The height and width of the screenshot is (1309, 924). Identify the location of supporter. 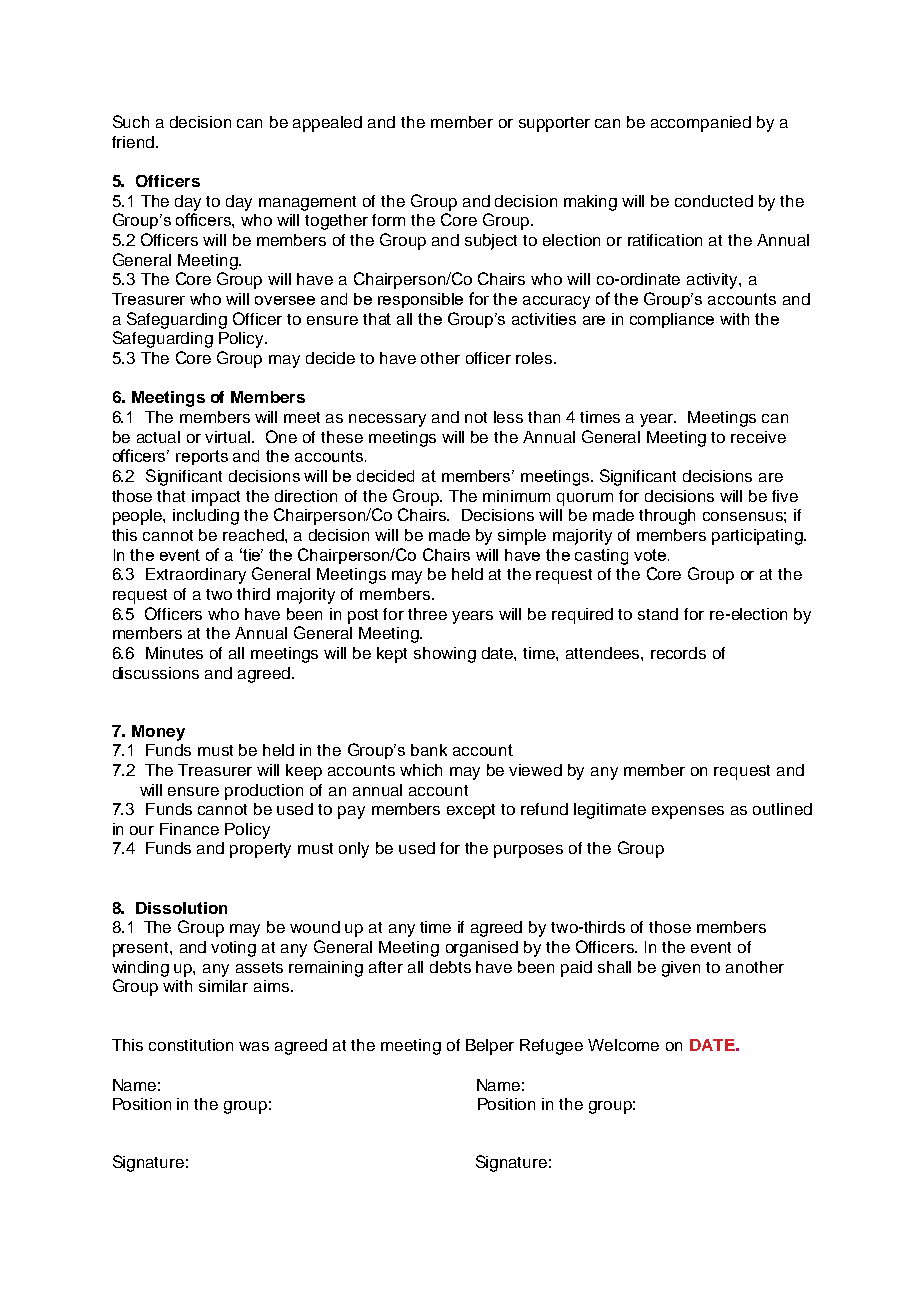
(554, 124).
